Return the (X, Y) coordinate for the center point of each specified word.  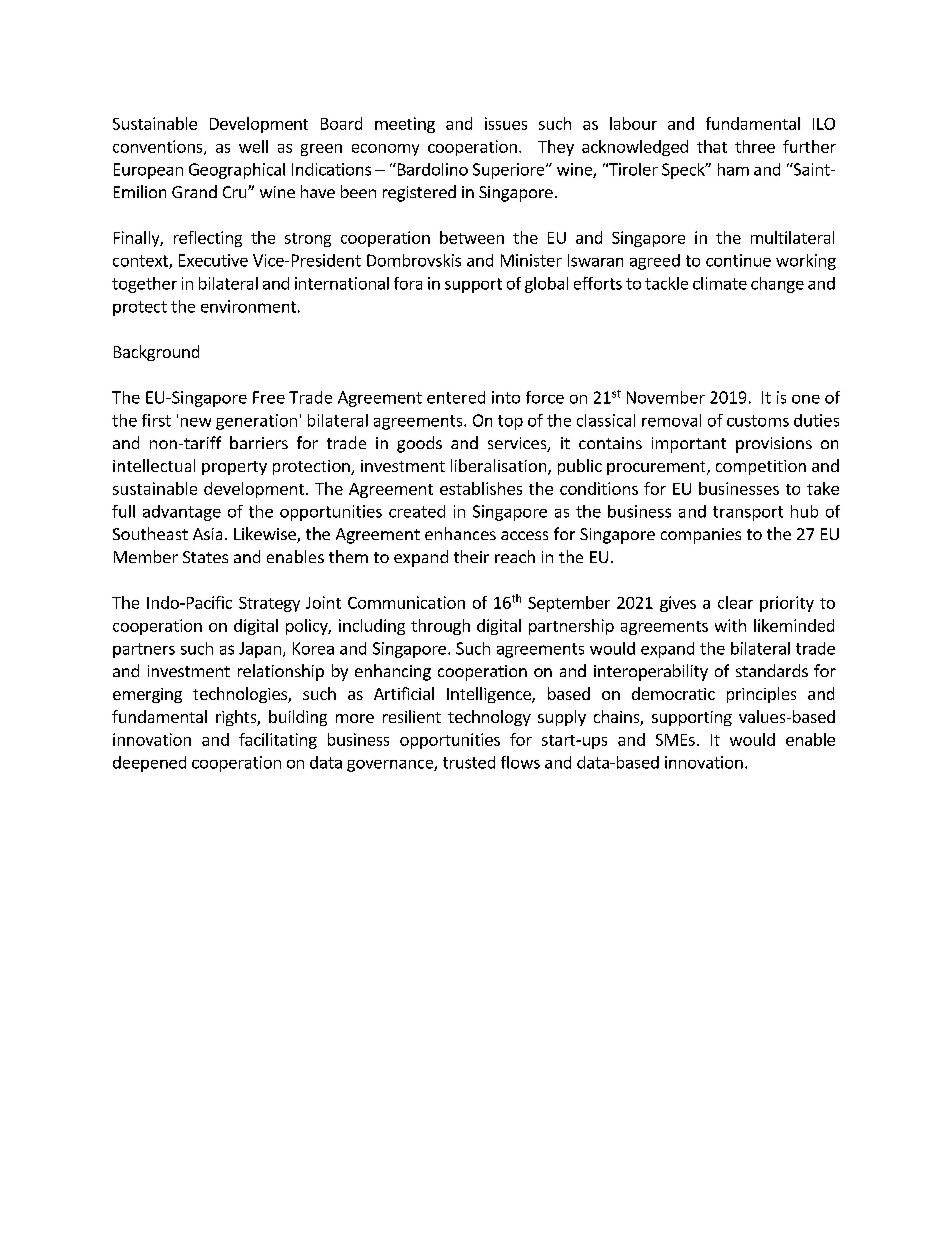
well (253, 146)
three (755, 146)
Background (156, 353)
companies (701, 536)
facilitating (278, 741)
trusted (469, 762)
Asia (207, 534)
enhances (460, 533)
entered (456, 397)
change (777, 285)
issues (506, 123)
